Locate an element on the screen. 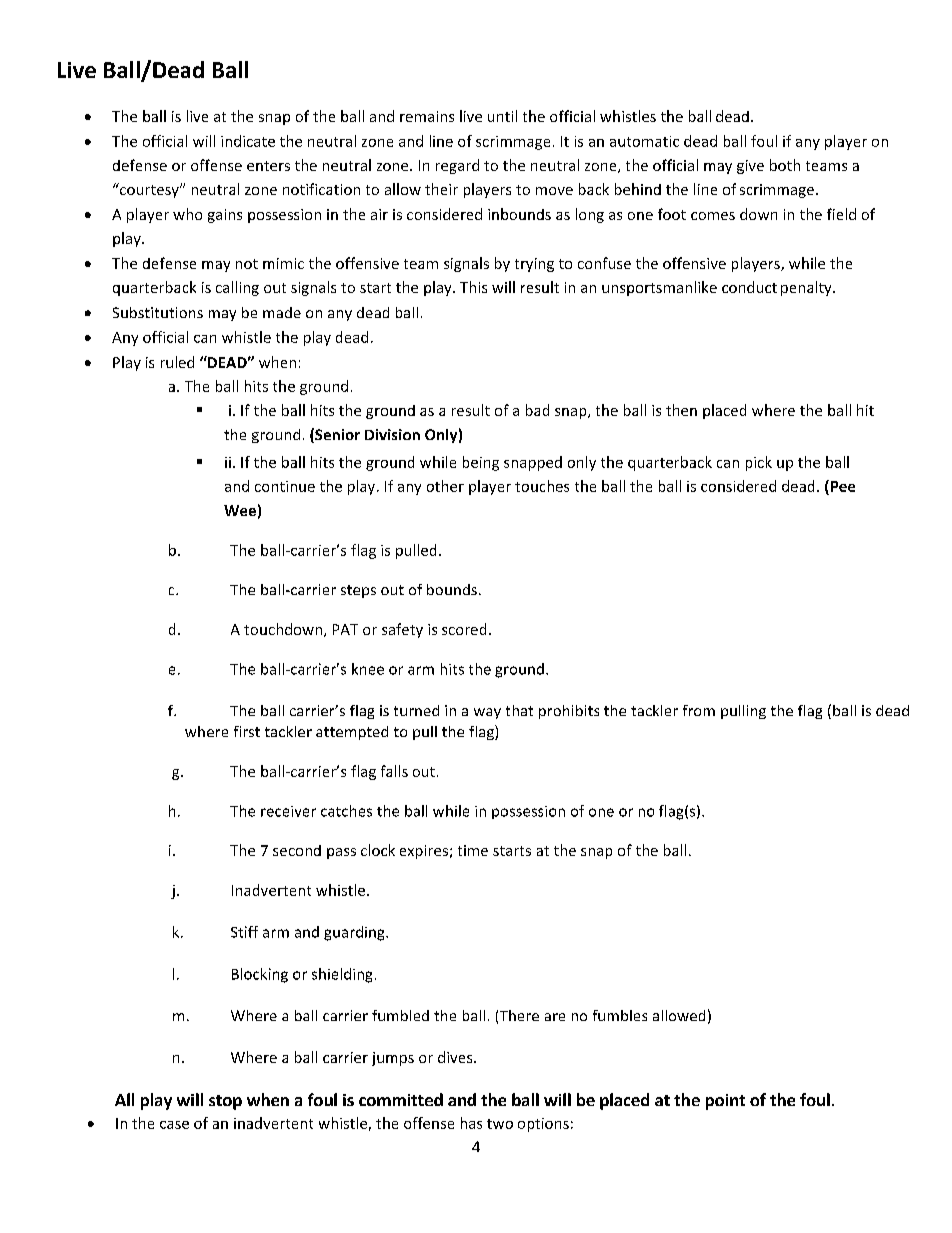 The image size is (952, 1233). PAT is located at coordinates (345, 629).
